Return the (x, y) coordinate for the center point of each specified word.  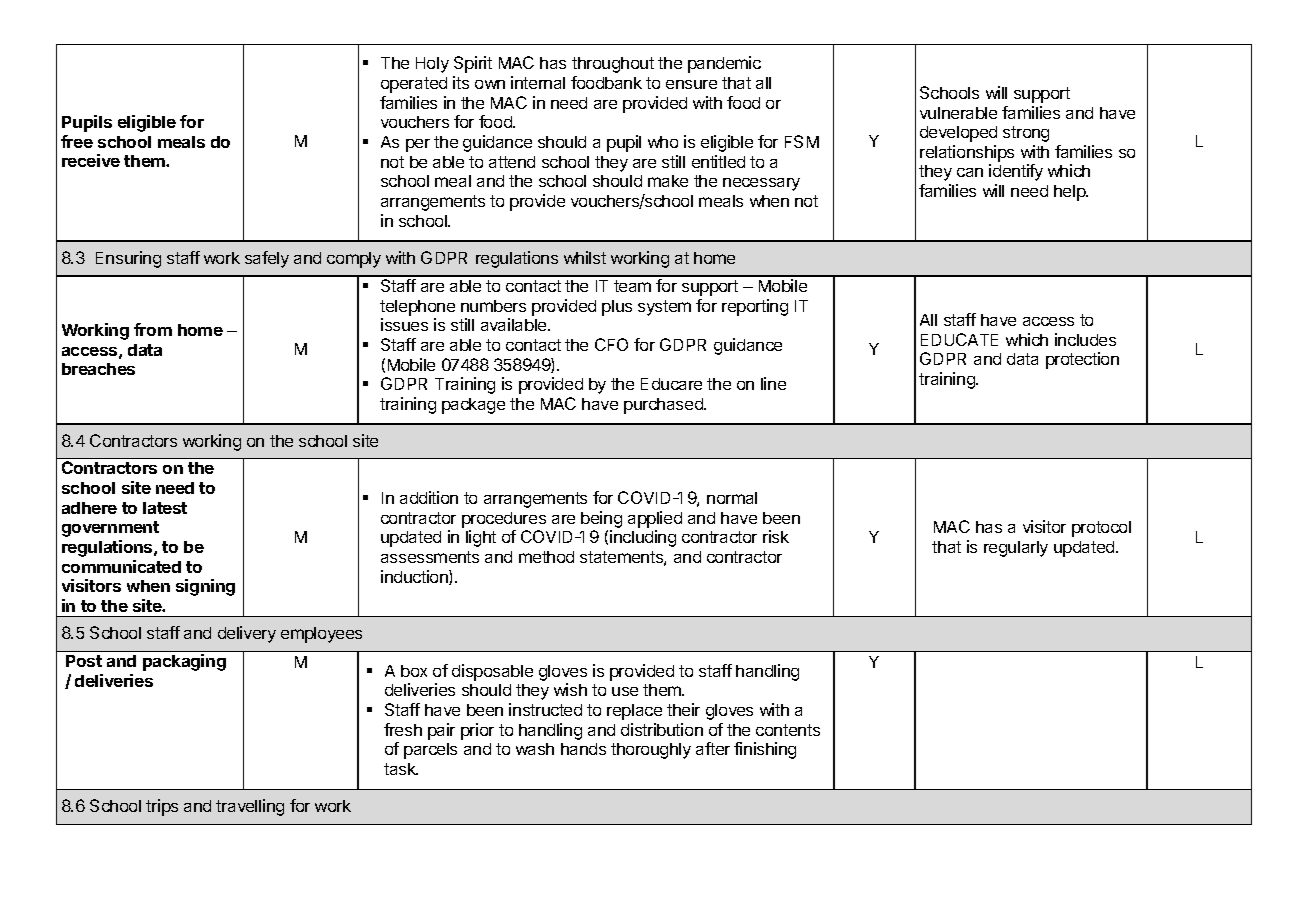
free (77, 141)
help (1070, 193)
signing (205, 587)
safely (267, 259)
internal (538, 82)
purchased (664, 406)
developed (958, 134)
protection (1082, 360)
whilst (585, 257)
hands (583, 749)
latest (165, 508)
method (546, 557)
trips (162, 807)
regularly (1016, 549)
